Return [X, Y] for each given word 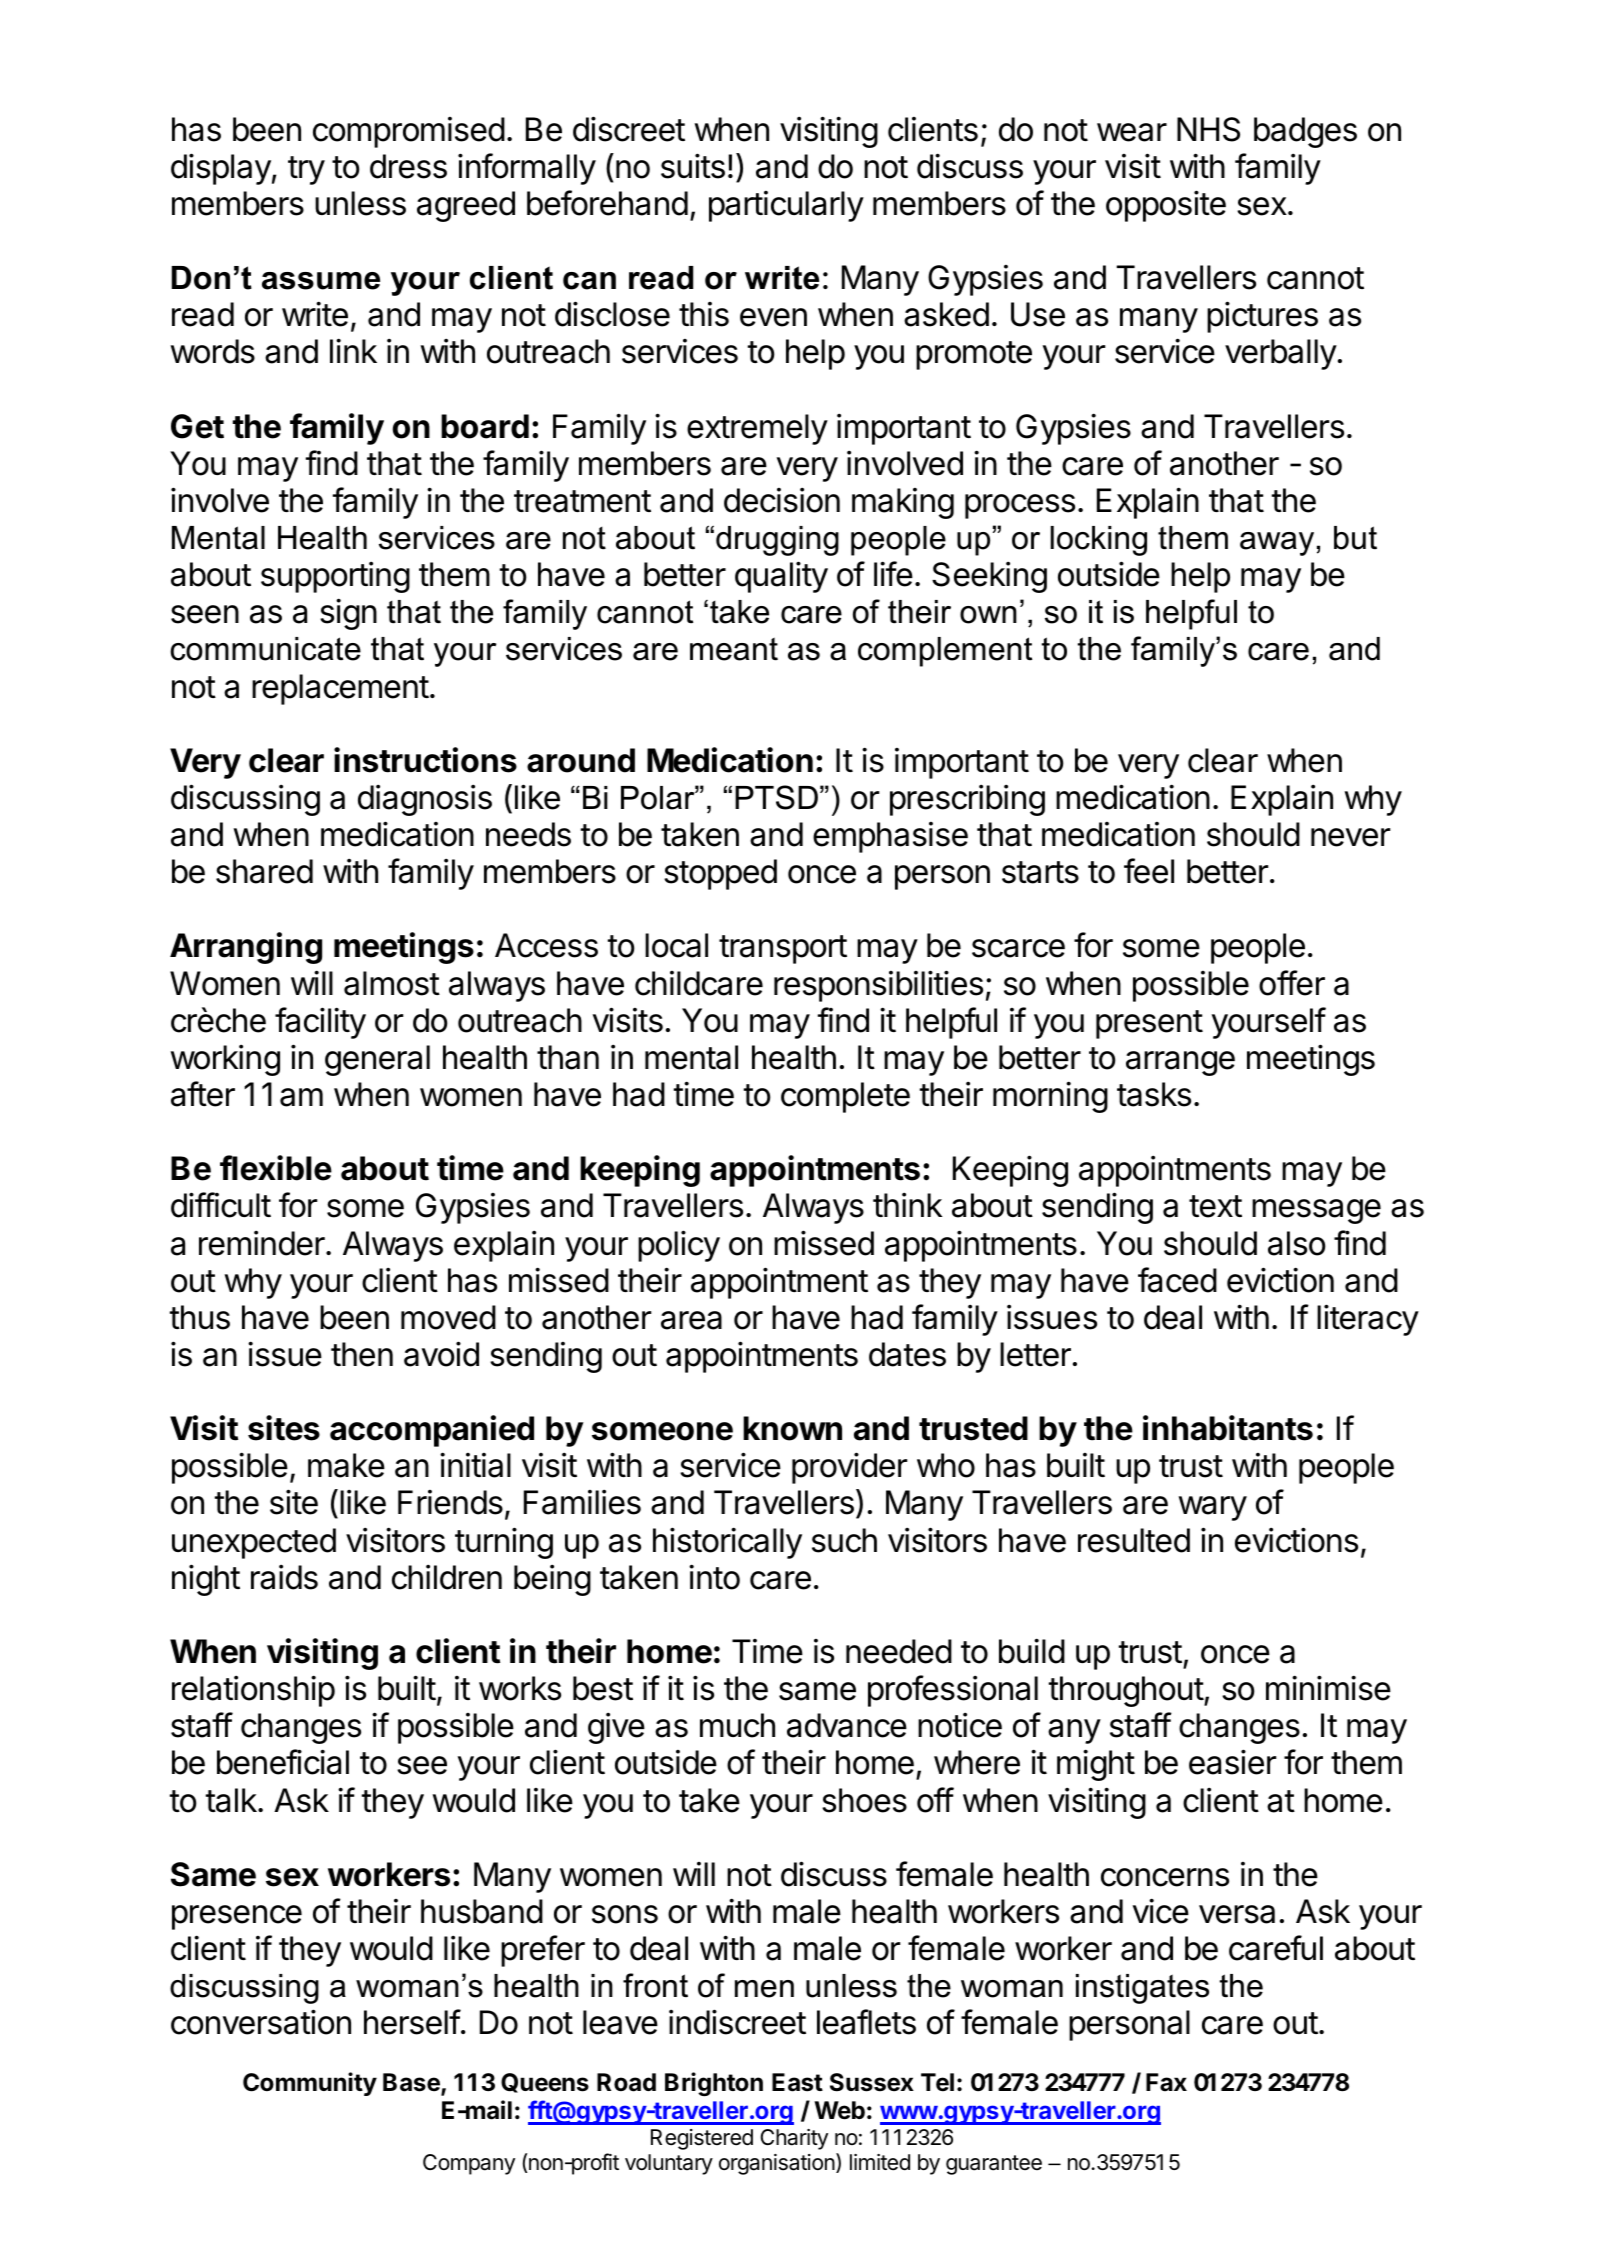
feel [1149, 871]
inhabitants [1228, 1428]
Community [310, 2084]
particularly [786, 206]
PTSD [776, 797]
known [792, 1428]
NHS [1208, 129]
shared [264, 871]
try [306, 170]
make [346, 1465]
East [797, 2082]
